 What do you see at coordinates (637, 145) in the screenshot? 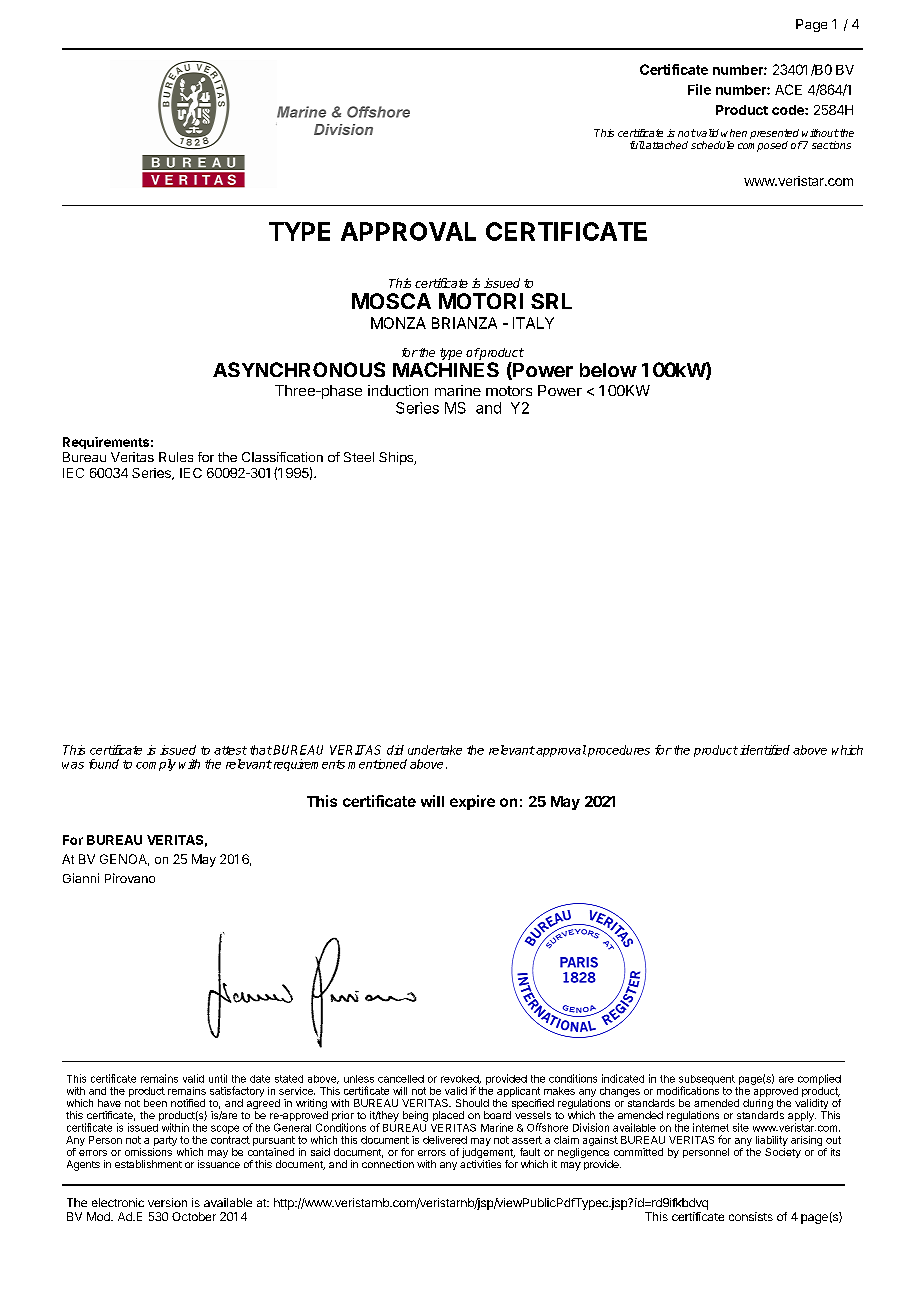
I see `full` at bounding box center [637, 145].
